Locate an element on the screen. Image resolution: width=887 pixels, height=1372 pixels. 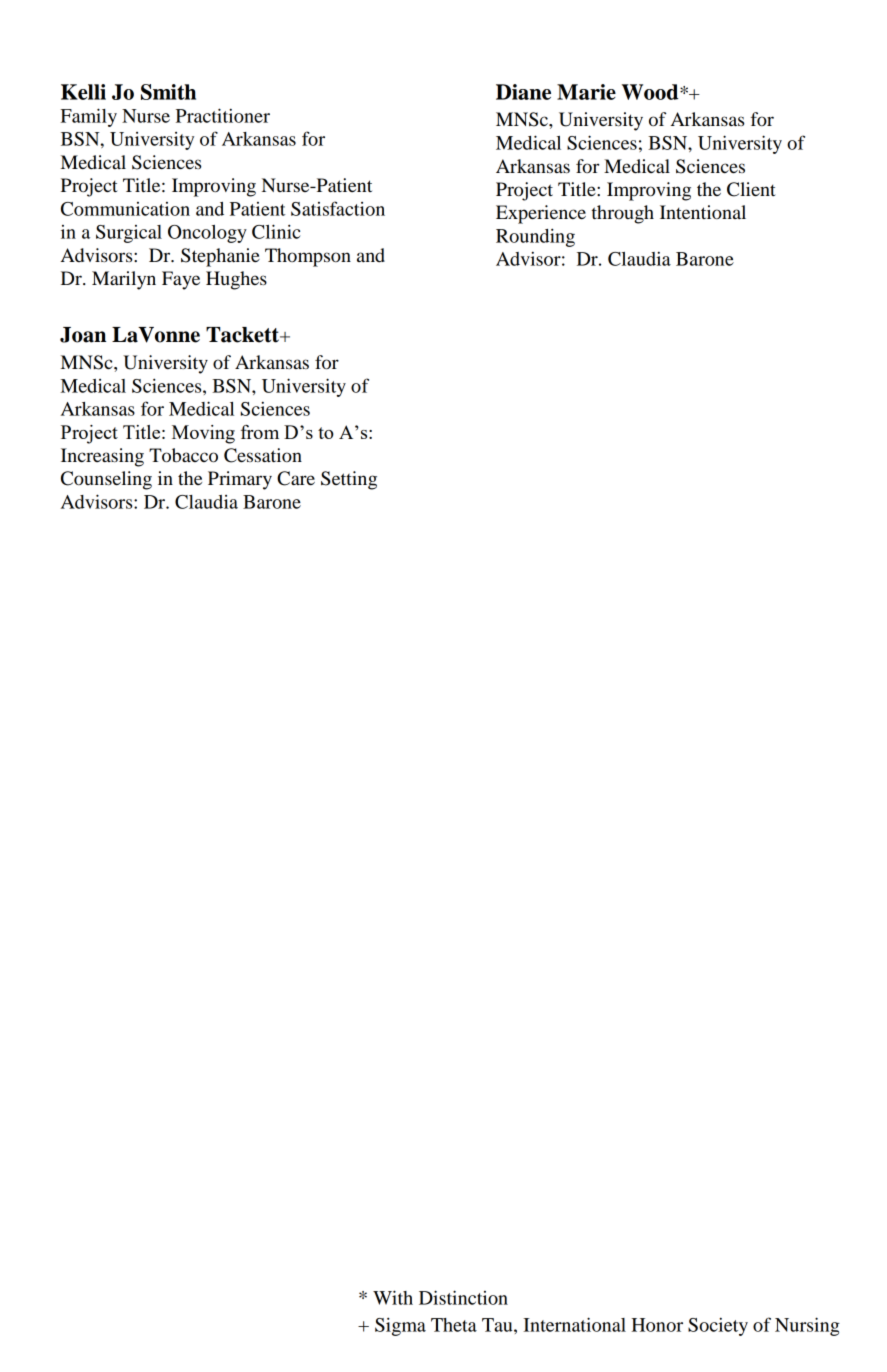
Client is located at coordinates (751, 189).
